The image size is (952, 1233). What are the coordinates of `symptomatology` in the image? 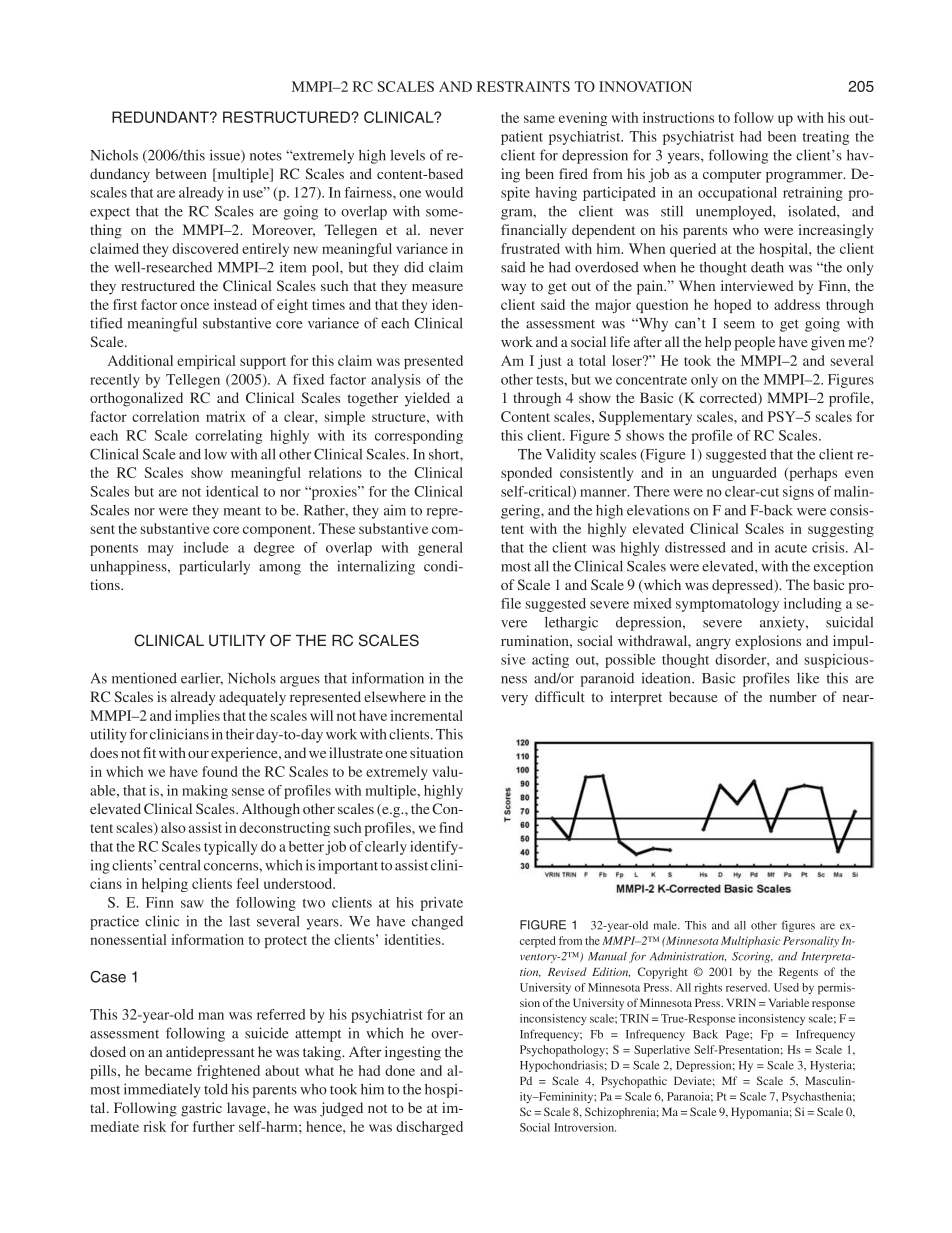 It's located at (727, 605).
